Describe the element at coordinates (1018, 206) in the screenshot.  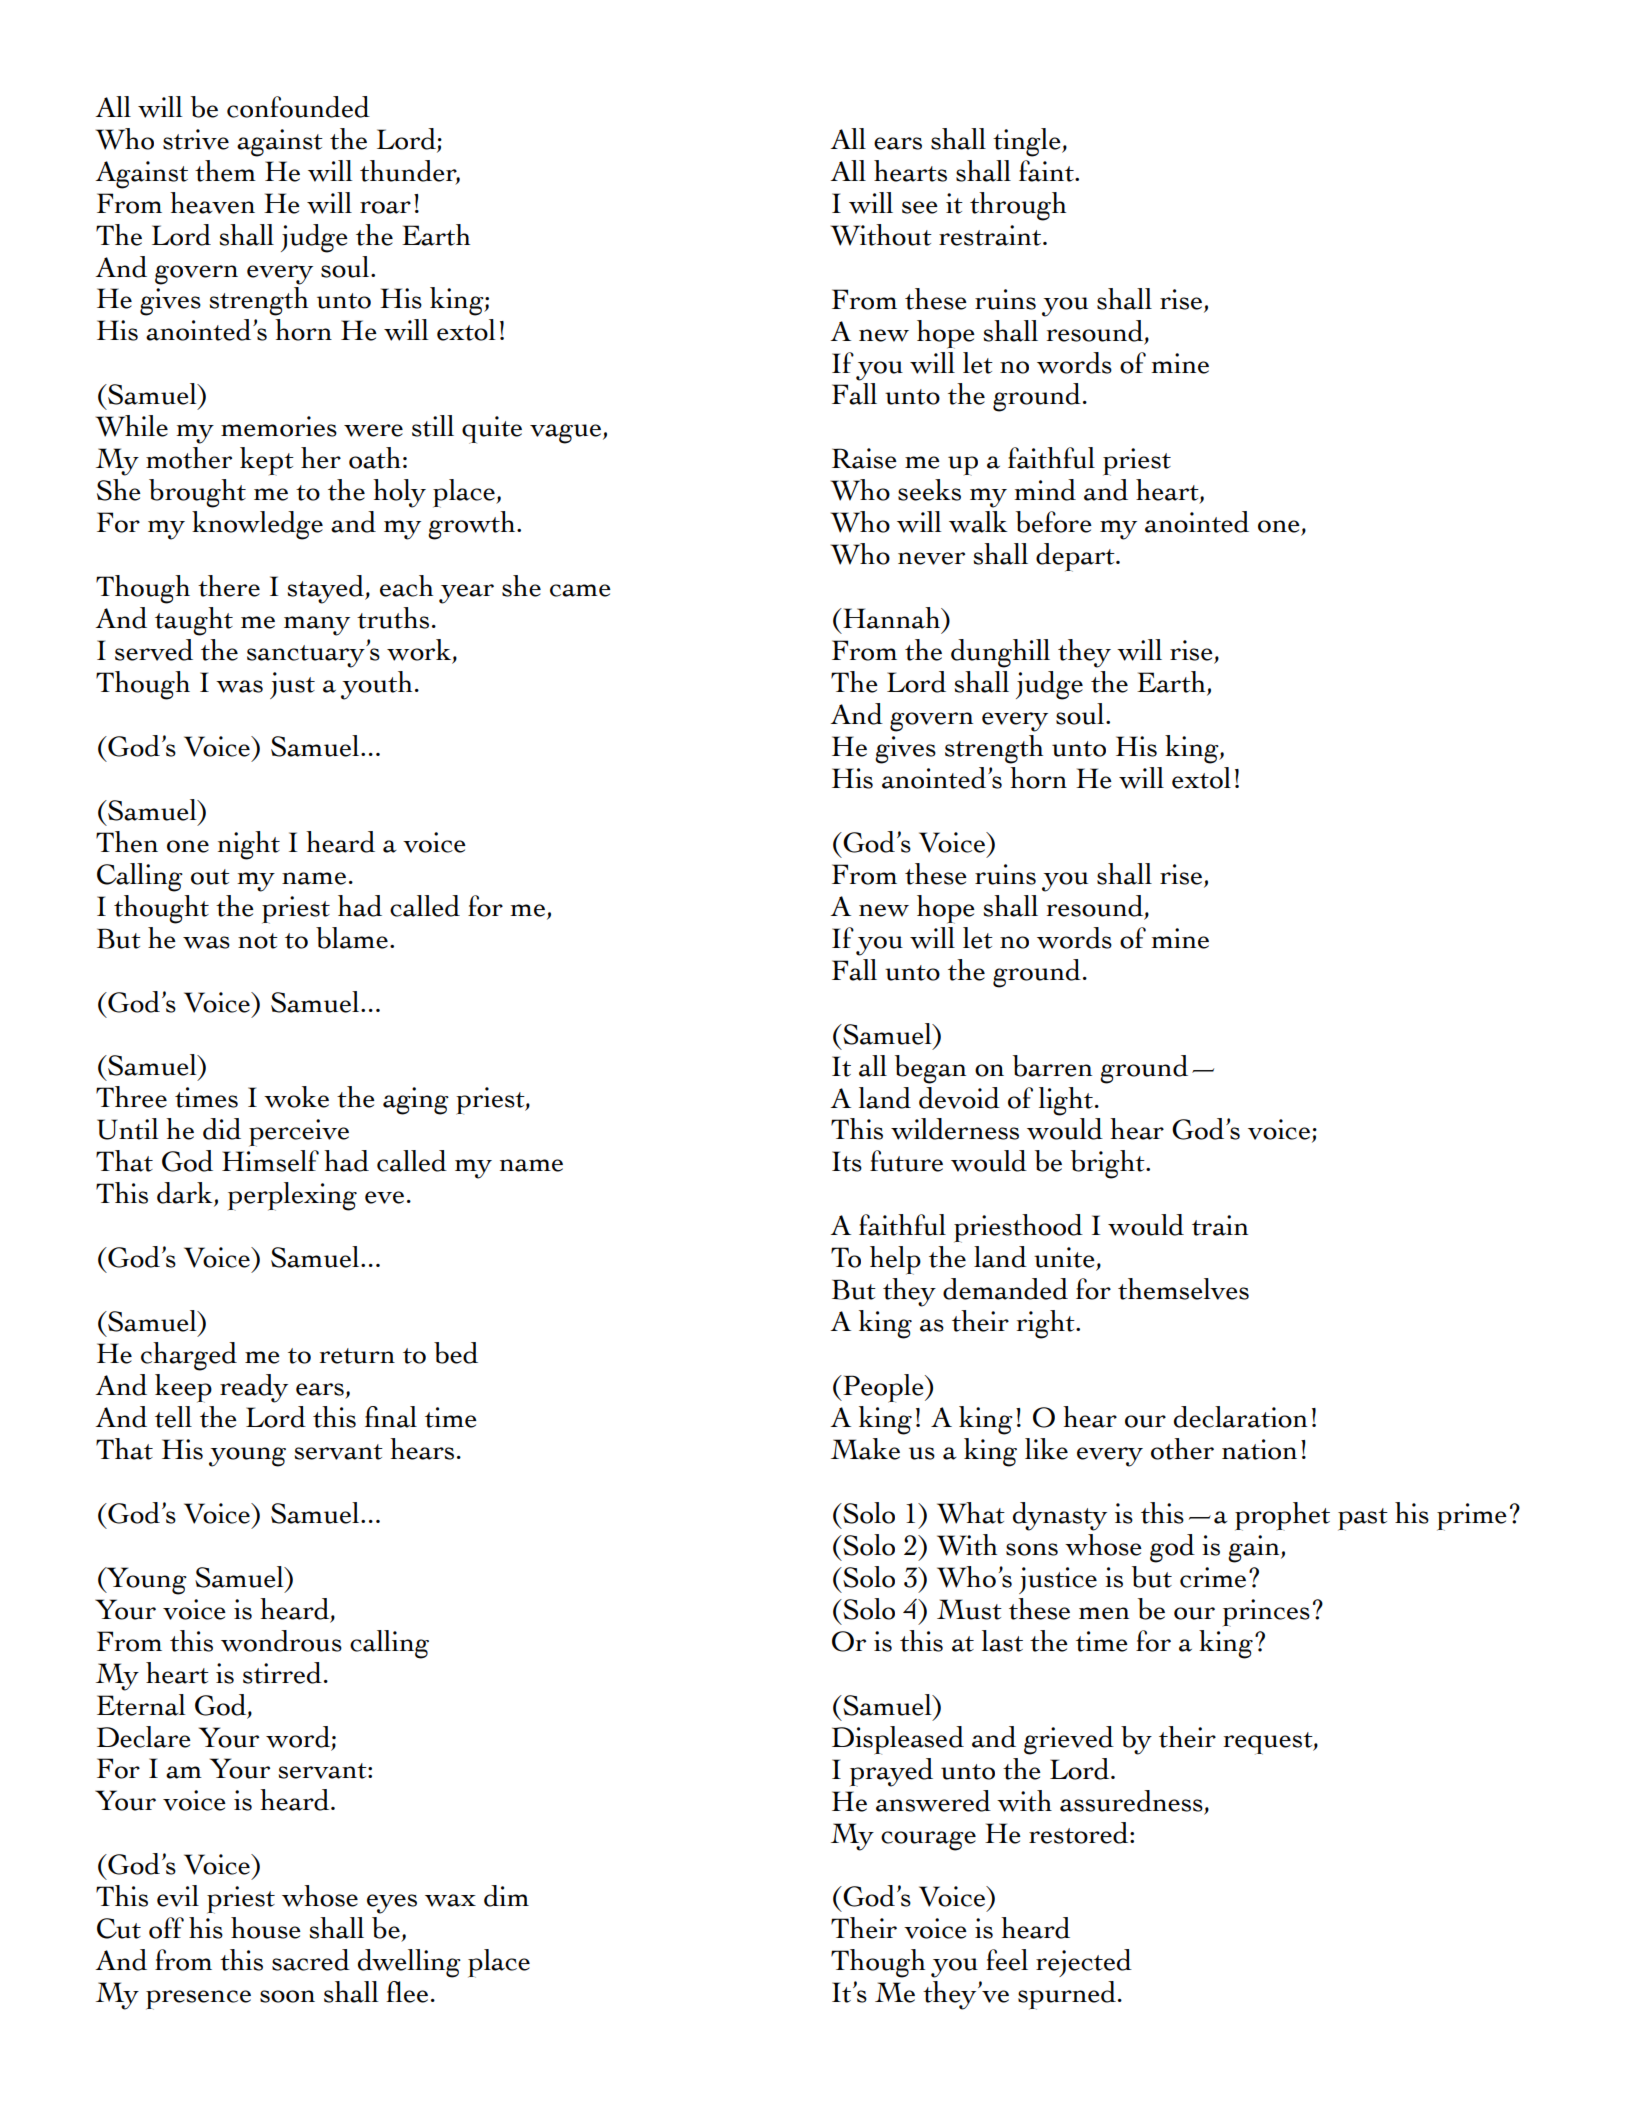
I see `through` at that location.
